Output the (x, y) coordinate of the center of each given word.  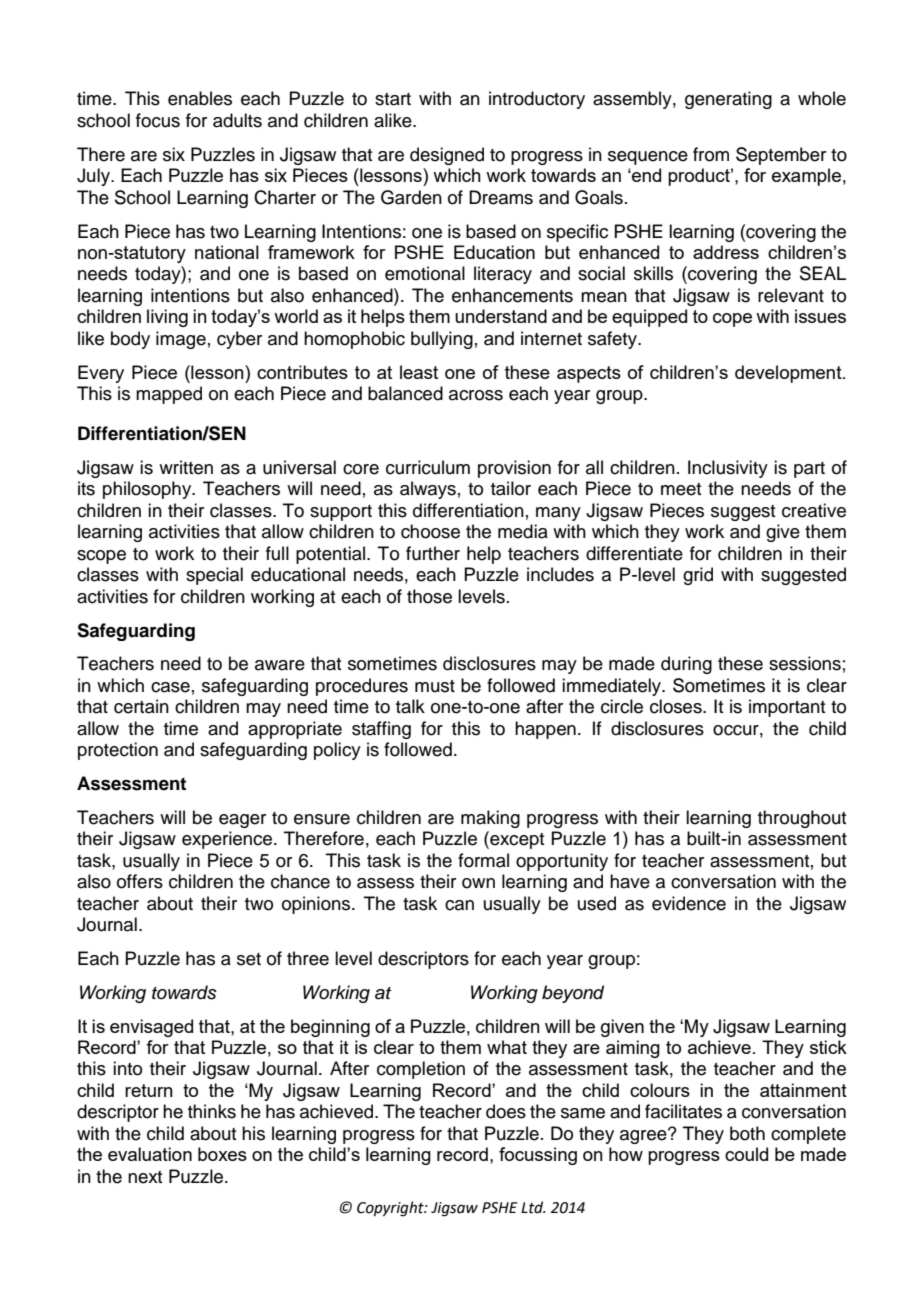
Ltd (533, 1207)
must (435, 686)
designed (447, 156)
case (170, 687)
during (686, 665)
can (459, 905)
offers (140, 881)
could (746, 1154)
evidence (689, 903)
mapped (169, 395)
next (145, 1177)
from (711, 154)
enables (200, 98)
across (476, 395)
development (789, 374)
